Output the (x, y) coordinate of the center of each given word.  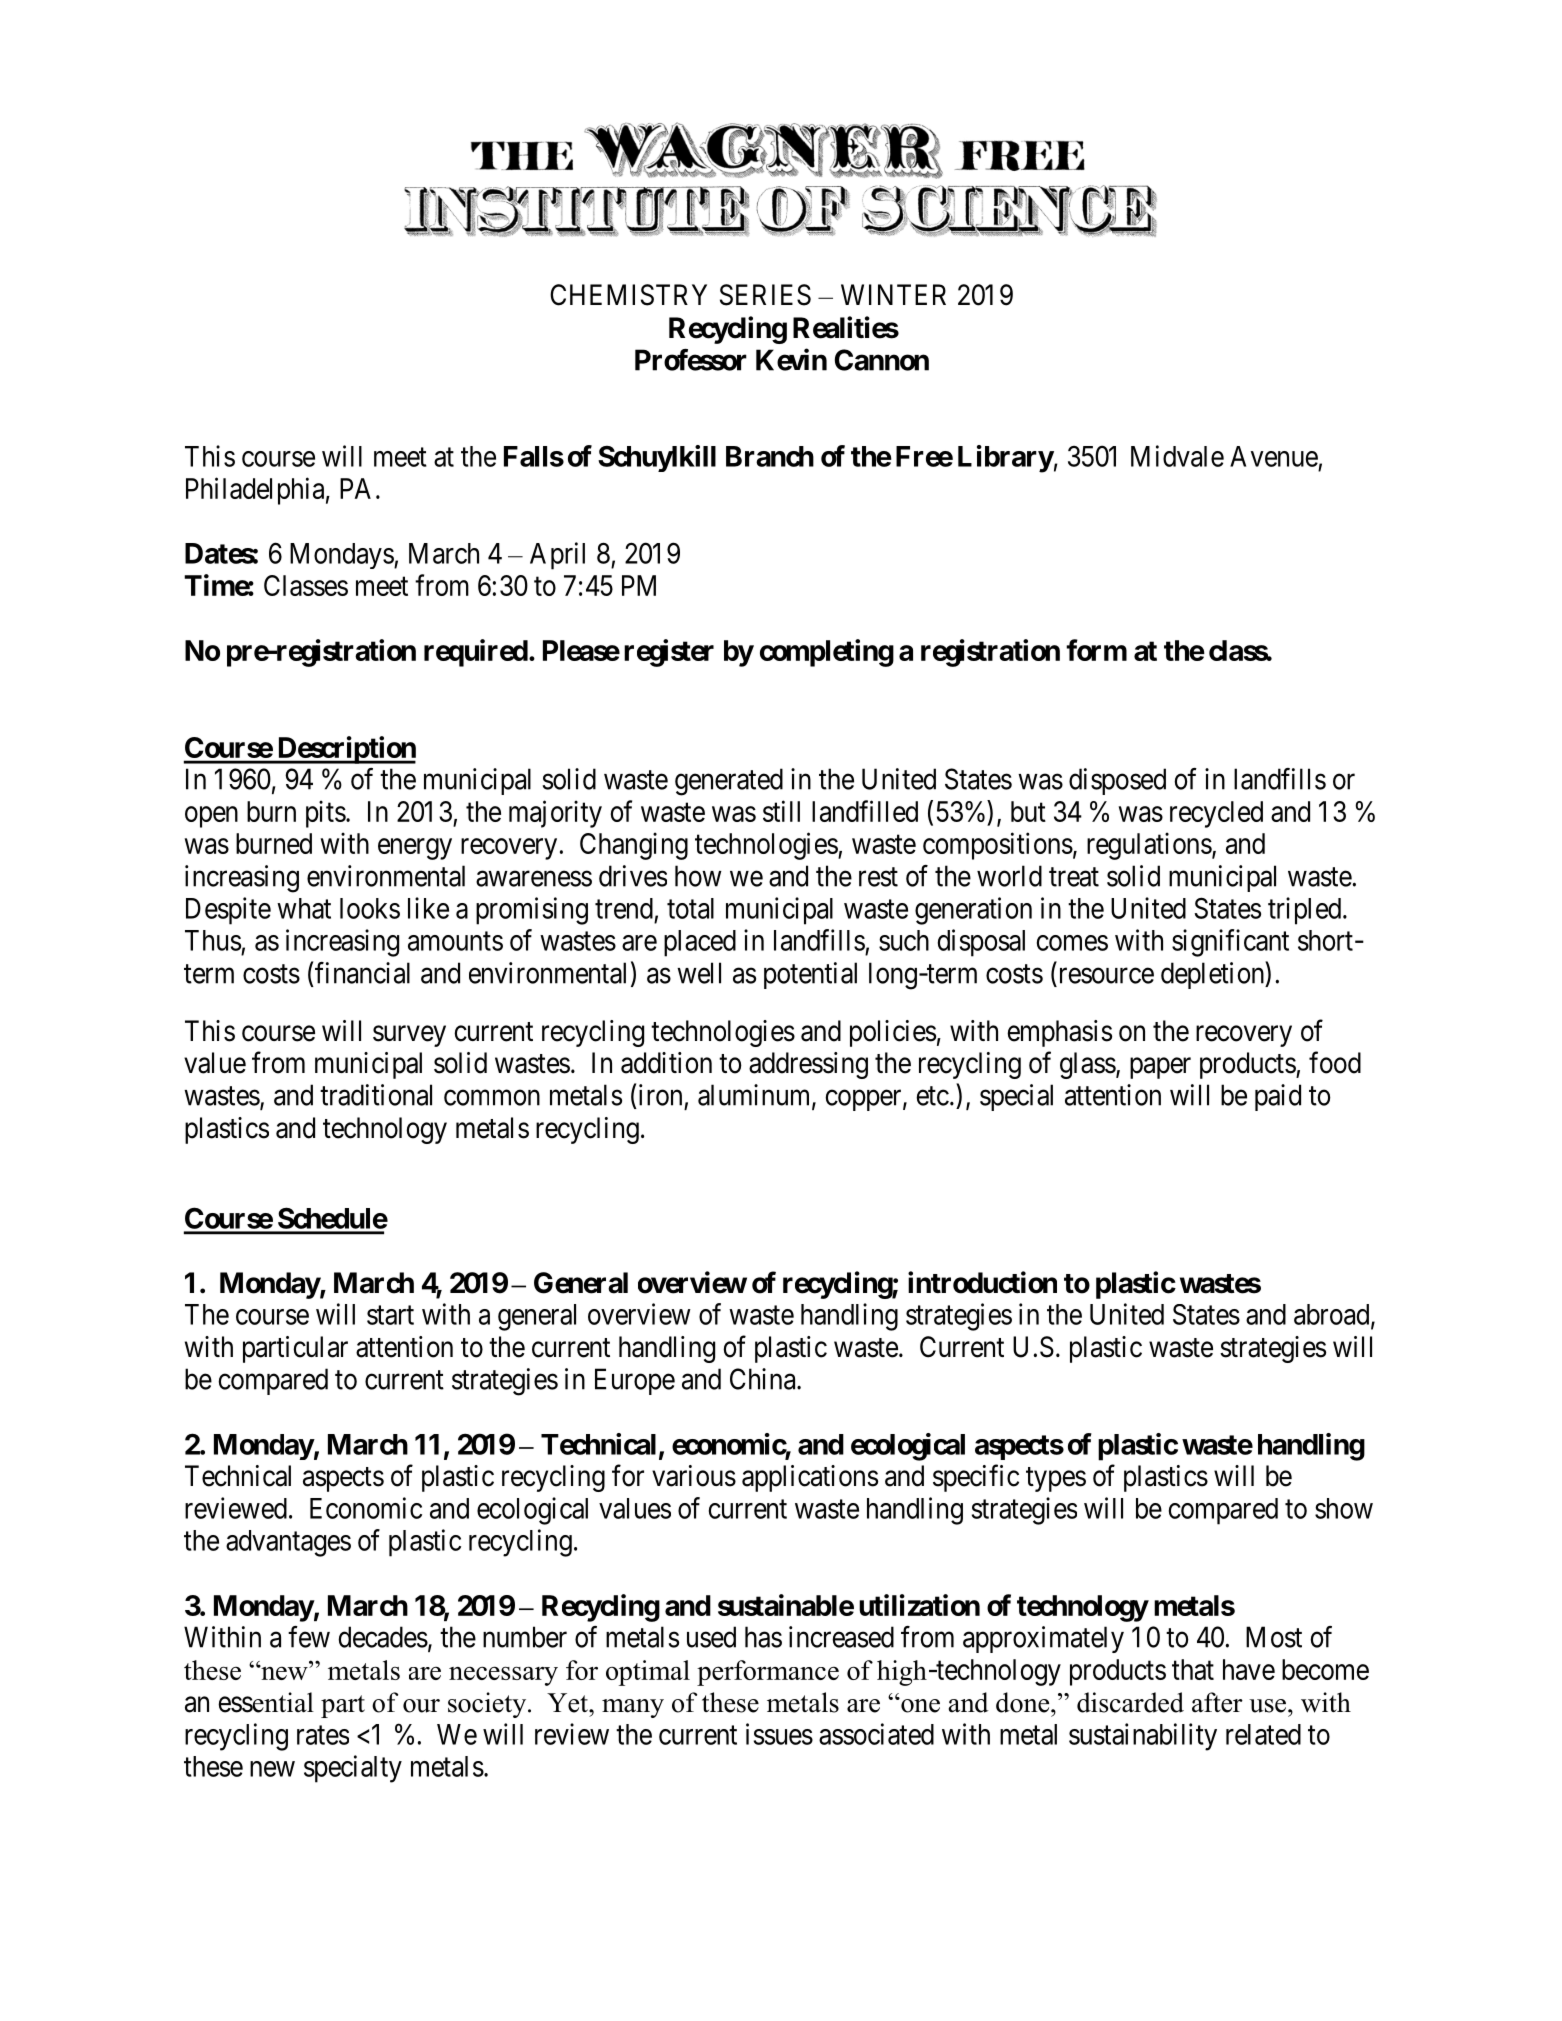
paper (1160, 1068)
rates (323, 1735)
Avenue (1274, 456)
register (669, 653)
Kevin (791, 359)
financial (362, 973)
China (764, 1379)
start (390, 1315)
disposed (1117, 781)
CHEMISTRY (628, 295)
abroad (1333, 1315)
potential (810, 975)
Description (345, 750)
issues (779, 1734)
